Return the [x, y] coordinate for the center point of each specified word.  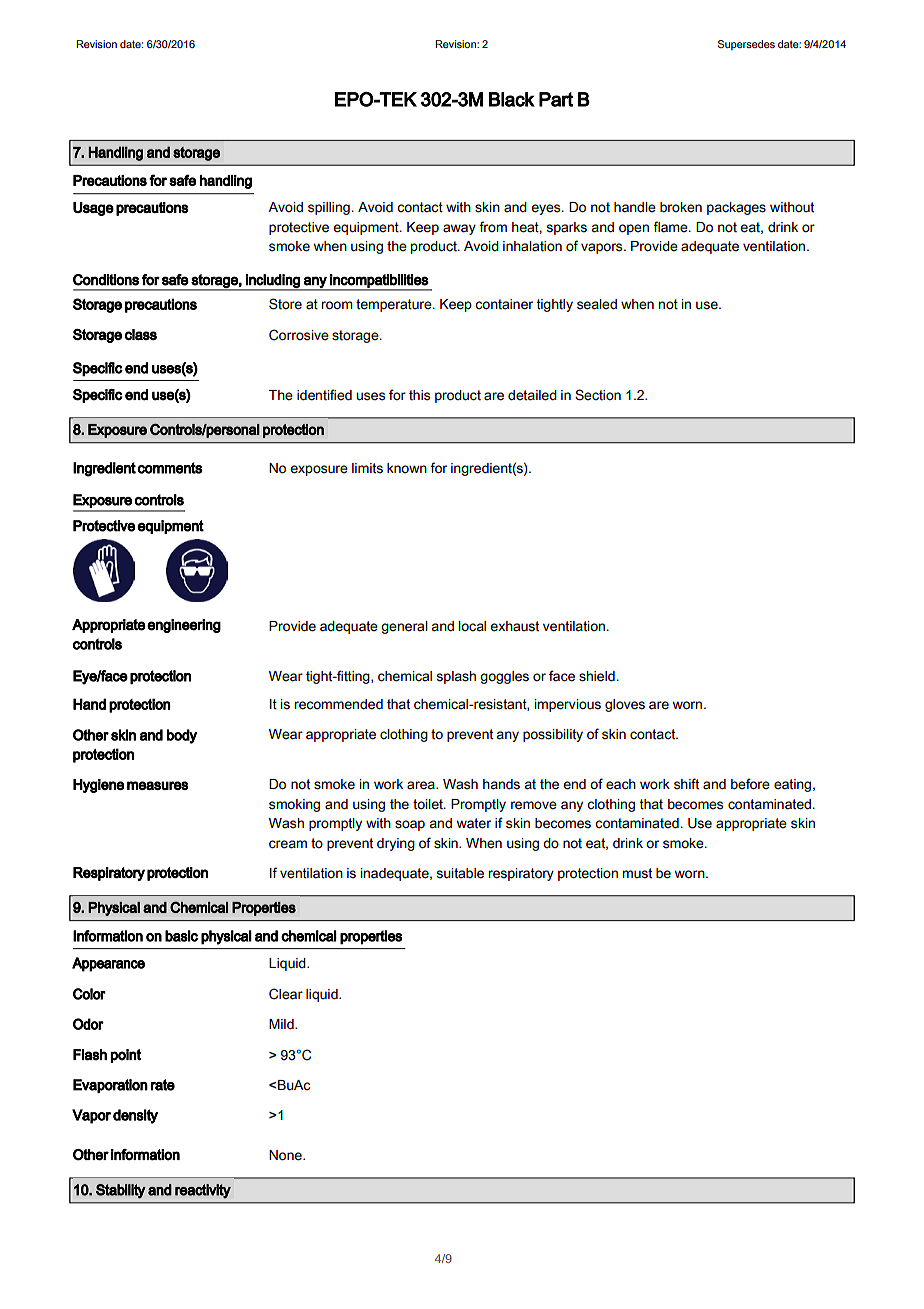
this [419, 395]
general [404, 627]
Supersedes [746, 45]
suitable [460, 873]
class [141, 334]
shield [598, 676]
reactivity [203, 1191]
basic [181, 936]
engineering [184, 626]
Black [512, 99]
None [286, 1155]
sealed [597, 304]
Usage [93, 209]
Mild [282, 1024]
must [637, 873]
